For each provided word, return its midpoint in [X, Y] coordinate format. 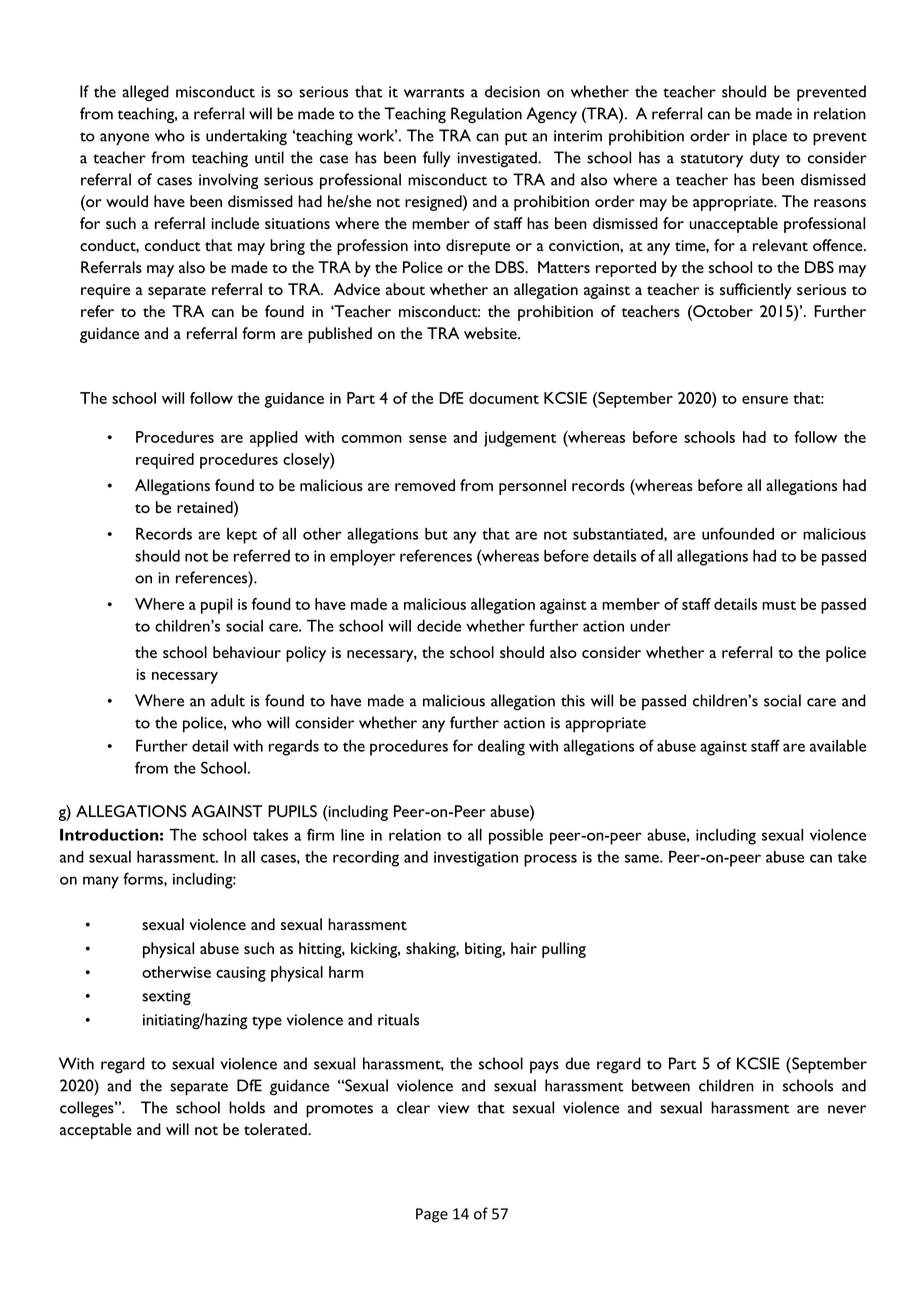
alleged [145, 93]
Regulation [486, 115]
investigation [476, 859]
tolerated [276, 1129]
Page [432, 1215]
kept [242, 536]
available [838, 746]
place [770, 137]
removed [425, 485]
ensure [765, 400]
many [101, 882]
